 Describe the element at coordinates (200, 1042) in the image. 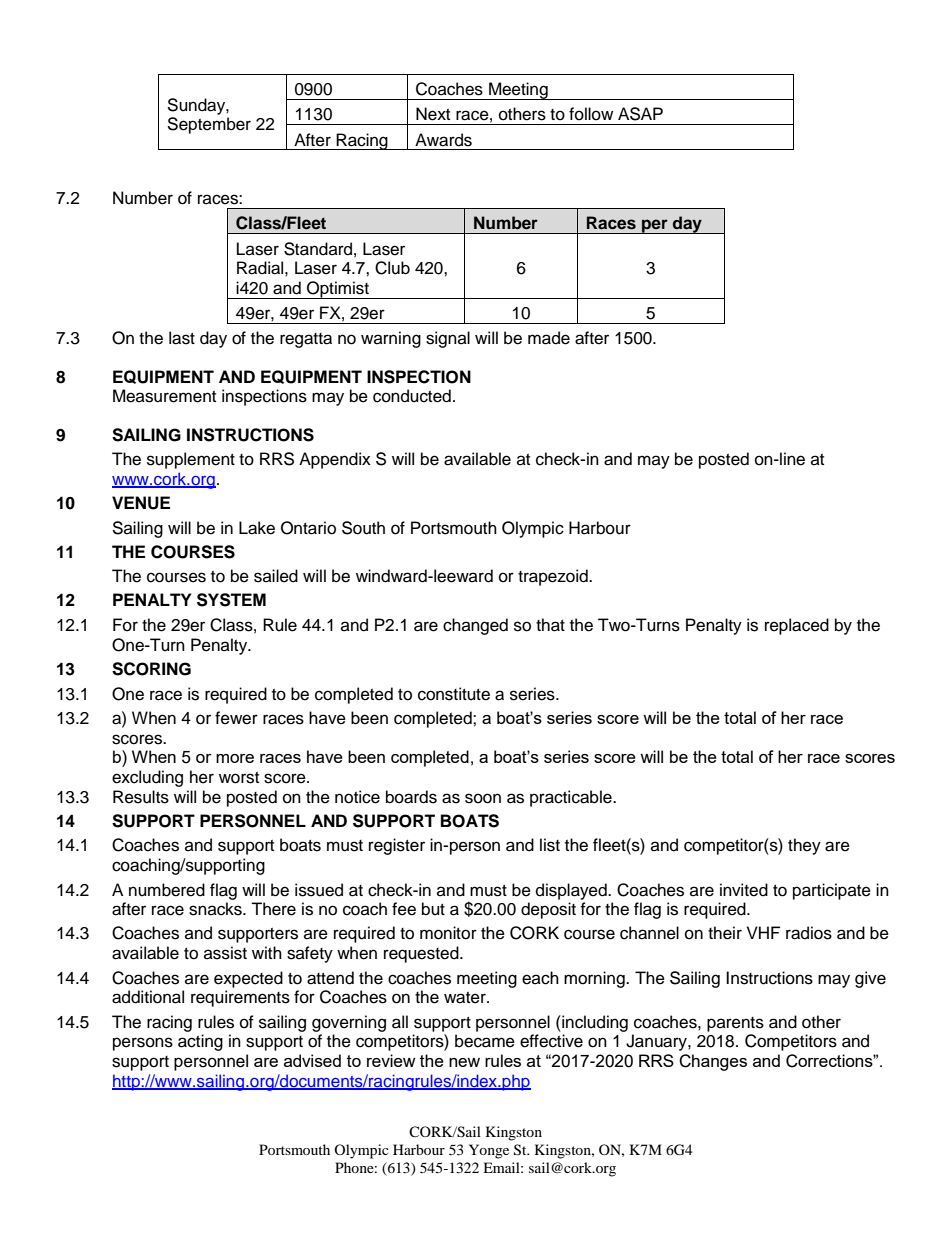

I see `acting` at that location.
